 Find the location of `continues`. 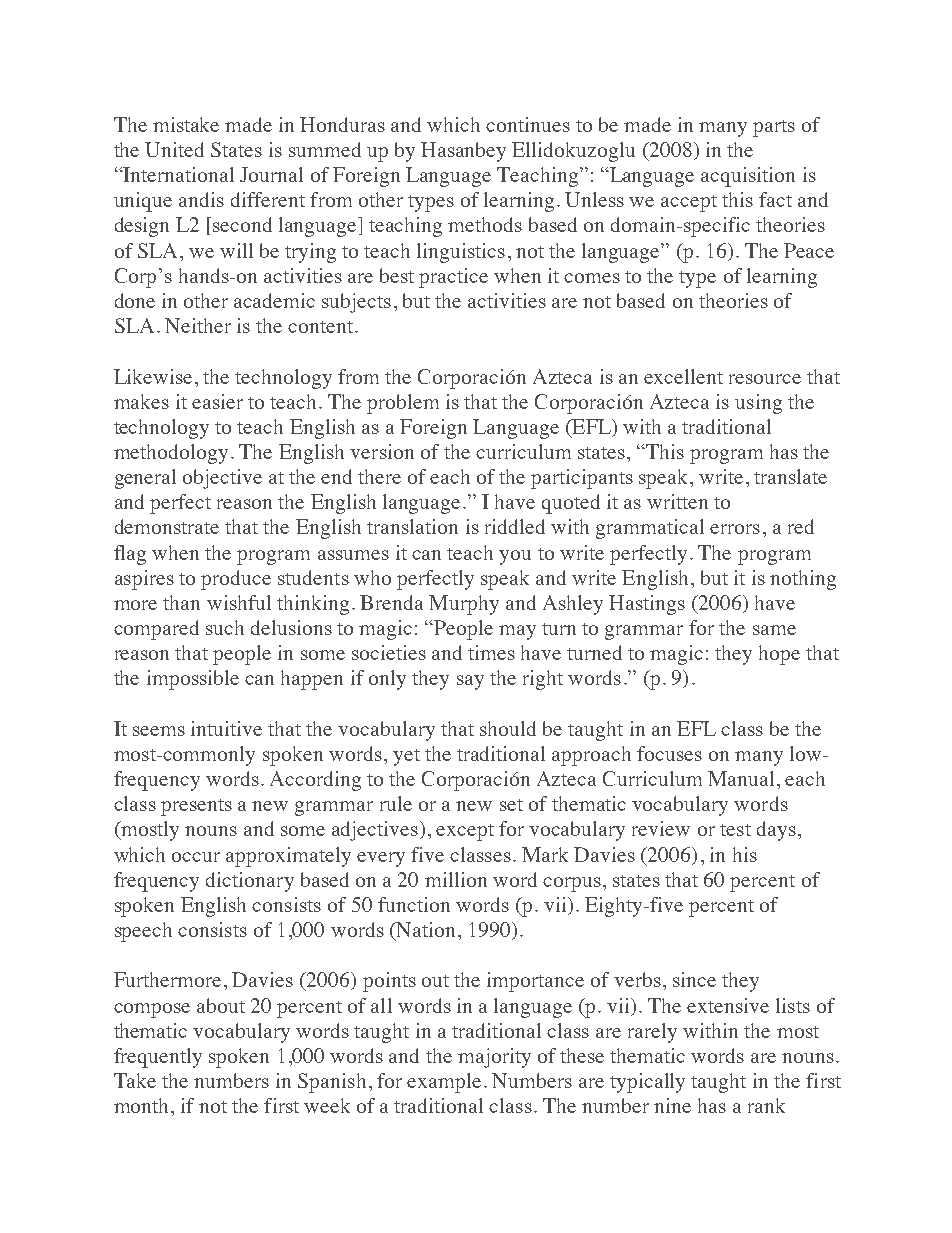

continues is located at coordinates (528, 124).
